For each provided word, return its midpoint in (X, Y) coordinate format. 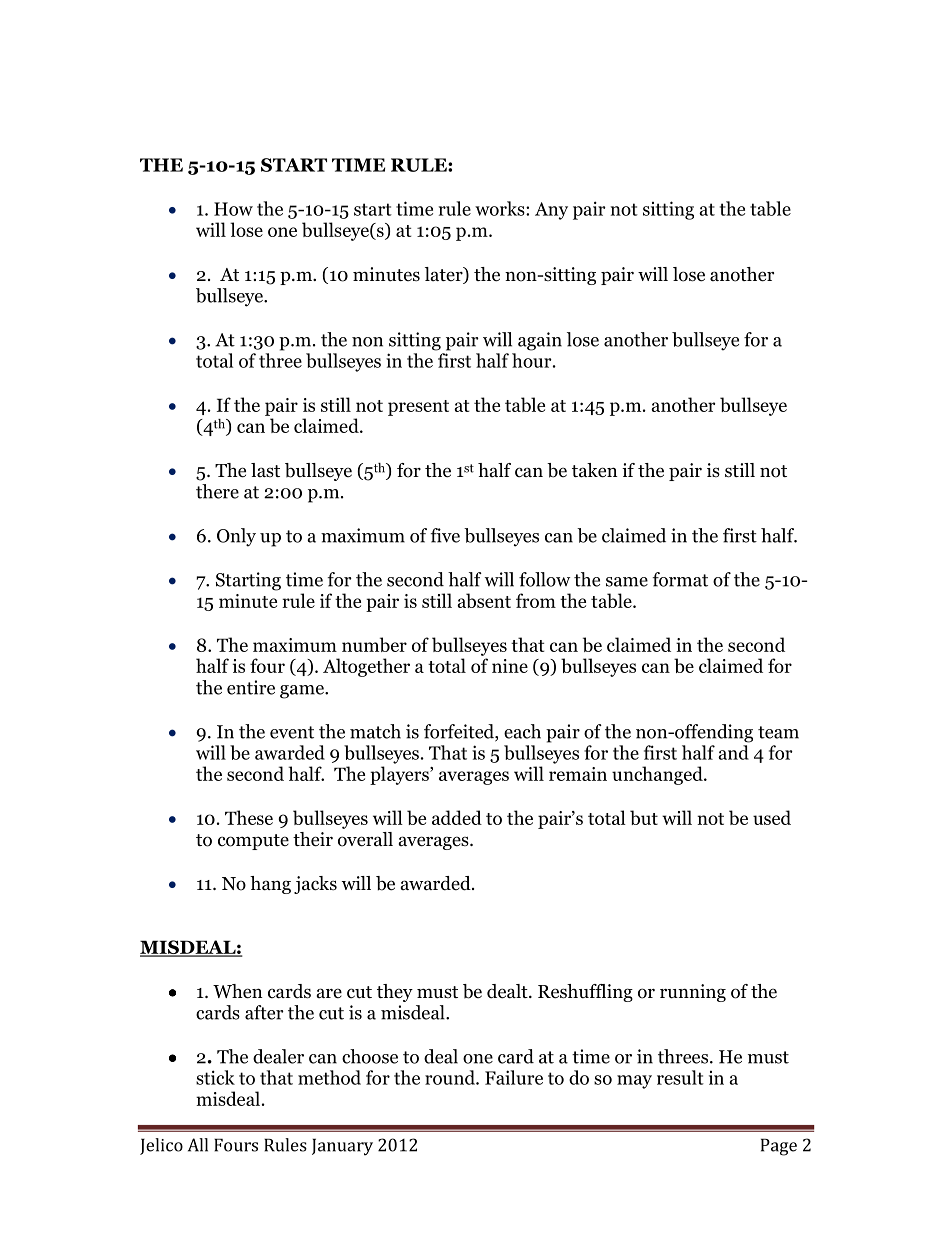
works (501, 208)
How (233, 209)
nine (510, 666)
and (733, 752)
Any (551, 211)
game (303, 692)
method (329, 1077)
